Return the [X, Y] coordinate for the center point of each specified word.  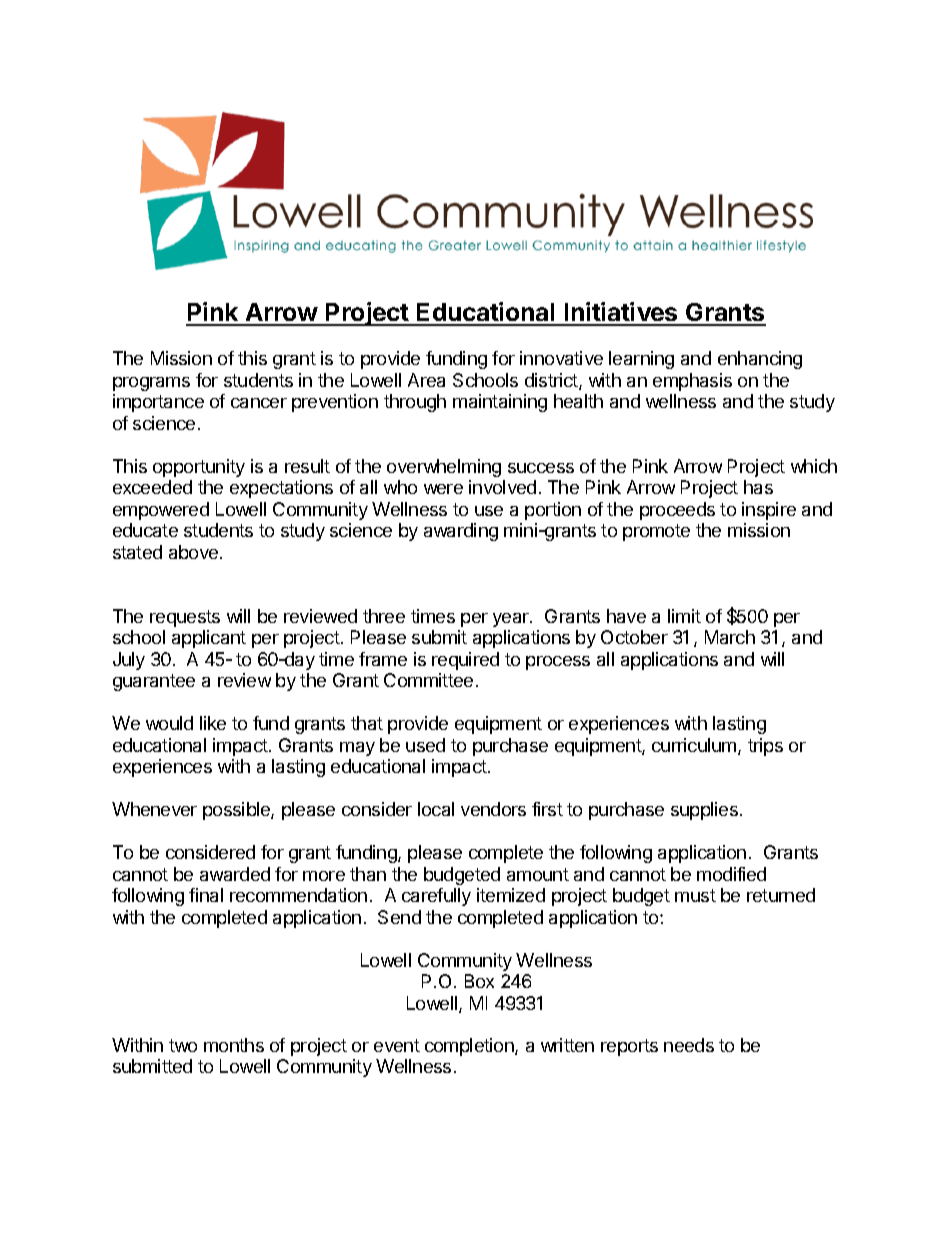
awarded [235, 874]
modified [731, 874]
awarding [461, 532]
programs [151, 384]
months [234, 1045]
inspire [769, 511]
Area [426, 380]
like [213, 723]
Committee [428, 680]
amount [538, 874]
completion [470, 1047]
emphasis [692, 382]
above [195, 552]
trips [765, 747]
